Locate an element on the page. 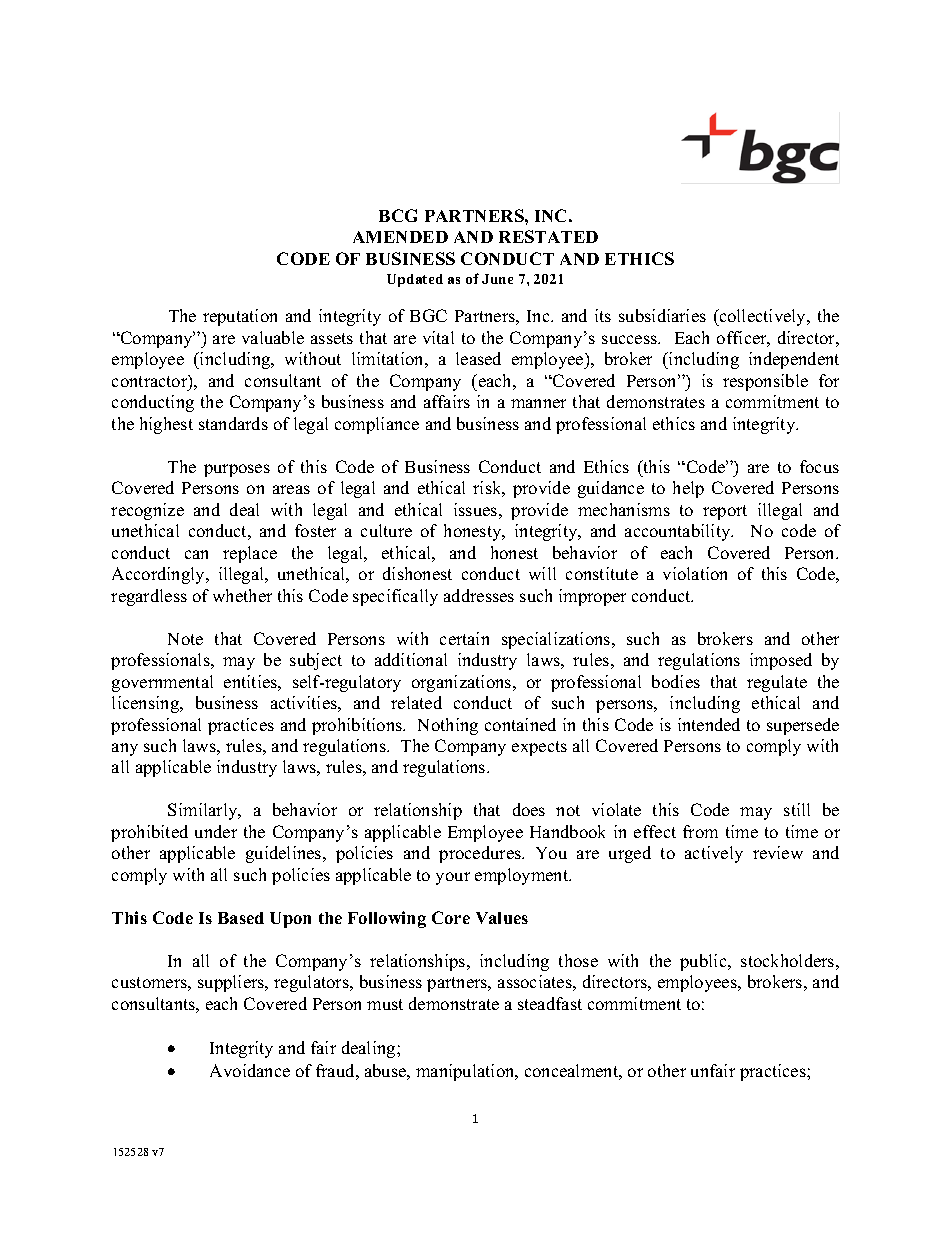 Image resolution: width=952 pixels, height=1233 pixels. public is located at coordinates (704, 962).
